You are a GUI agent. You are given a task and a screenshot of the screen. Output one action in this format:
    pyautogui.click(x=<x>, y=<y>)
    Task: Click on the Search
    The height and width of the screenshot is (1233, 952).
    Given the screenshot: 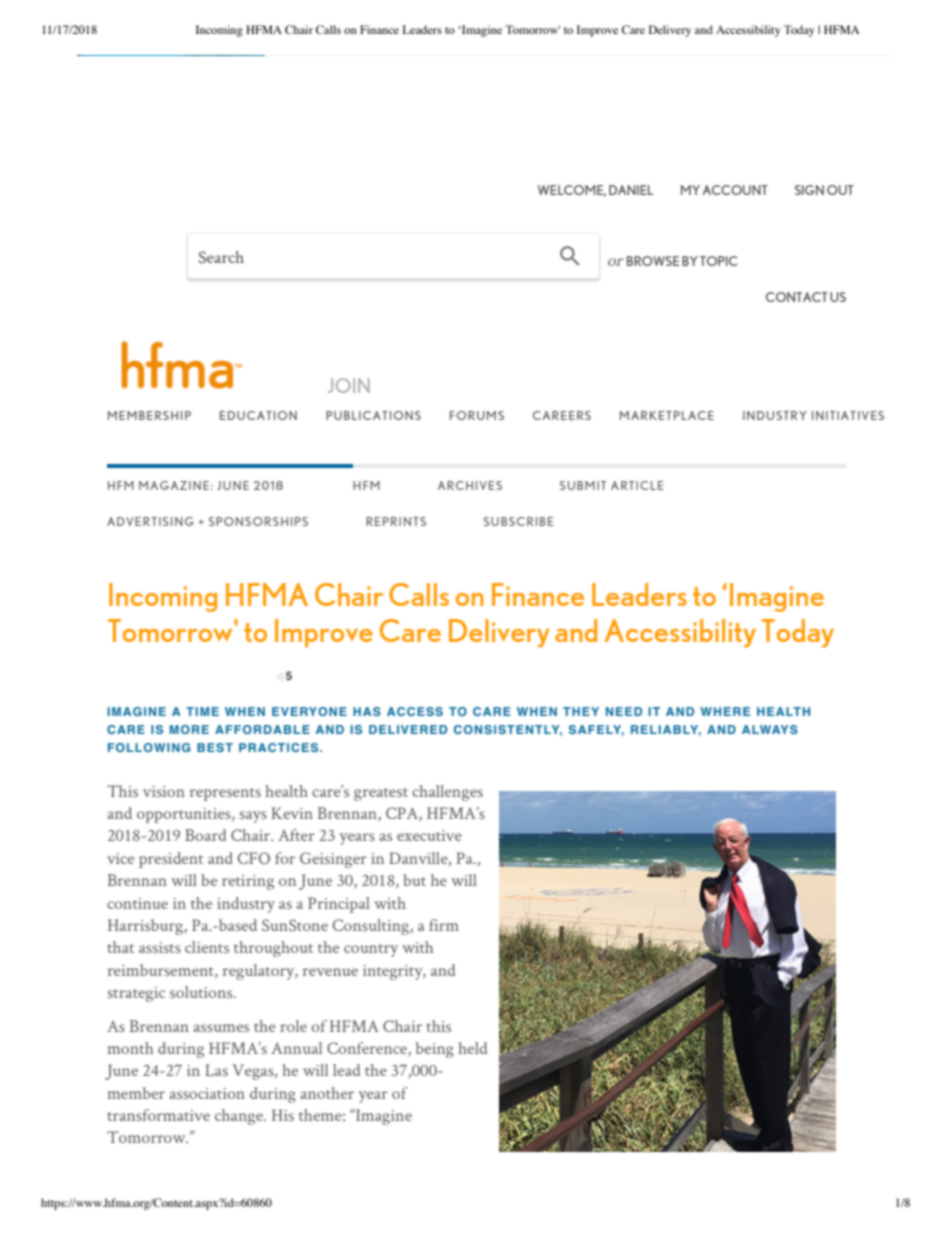 What is the action you would take?
    pyautogui.click(x=221, y=257)
